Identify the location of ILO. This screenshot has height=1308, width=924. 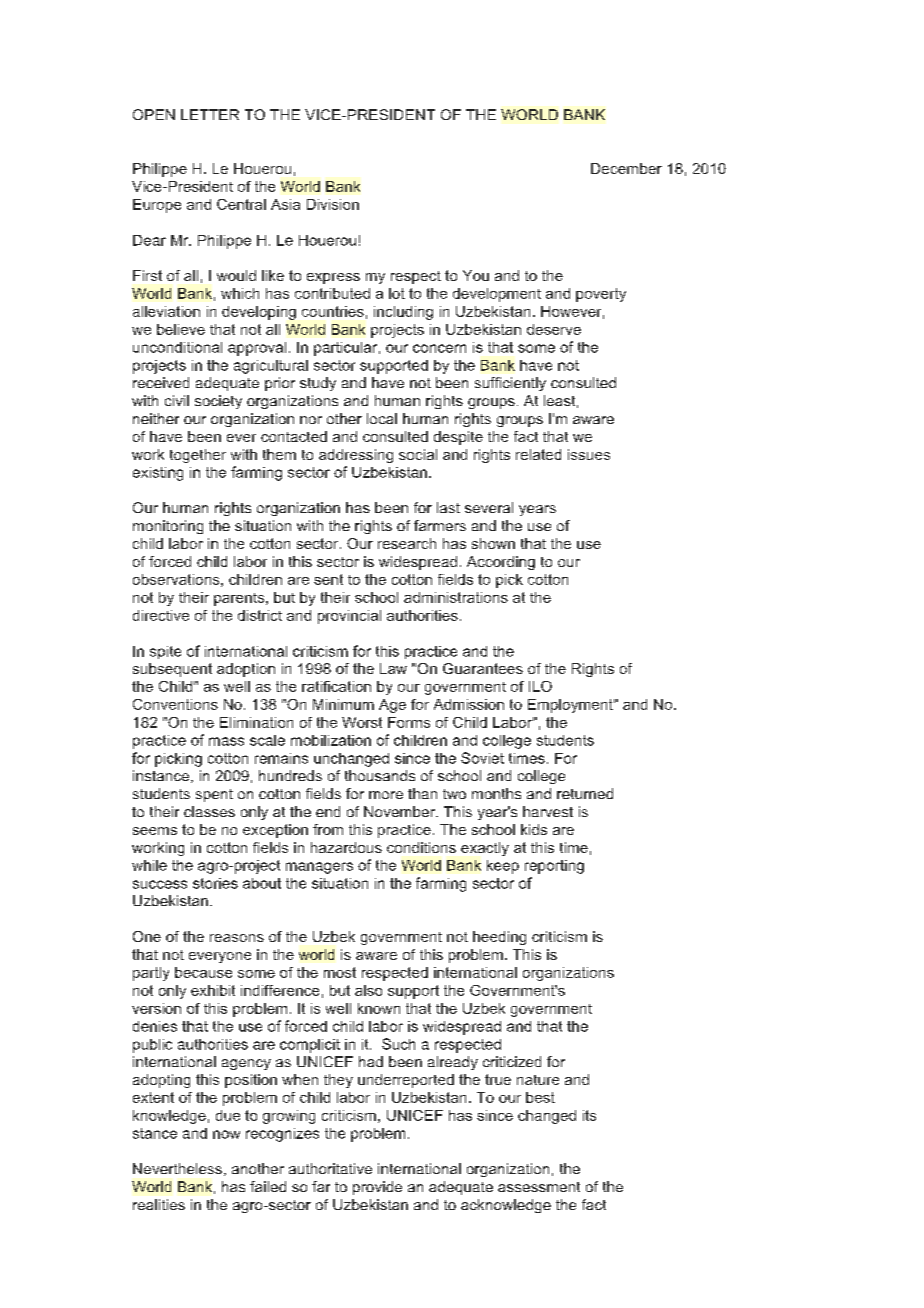
(540, 686).
